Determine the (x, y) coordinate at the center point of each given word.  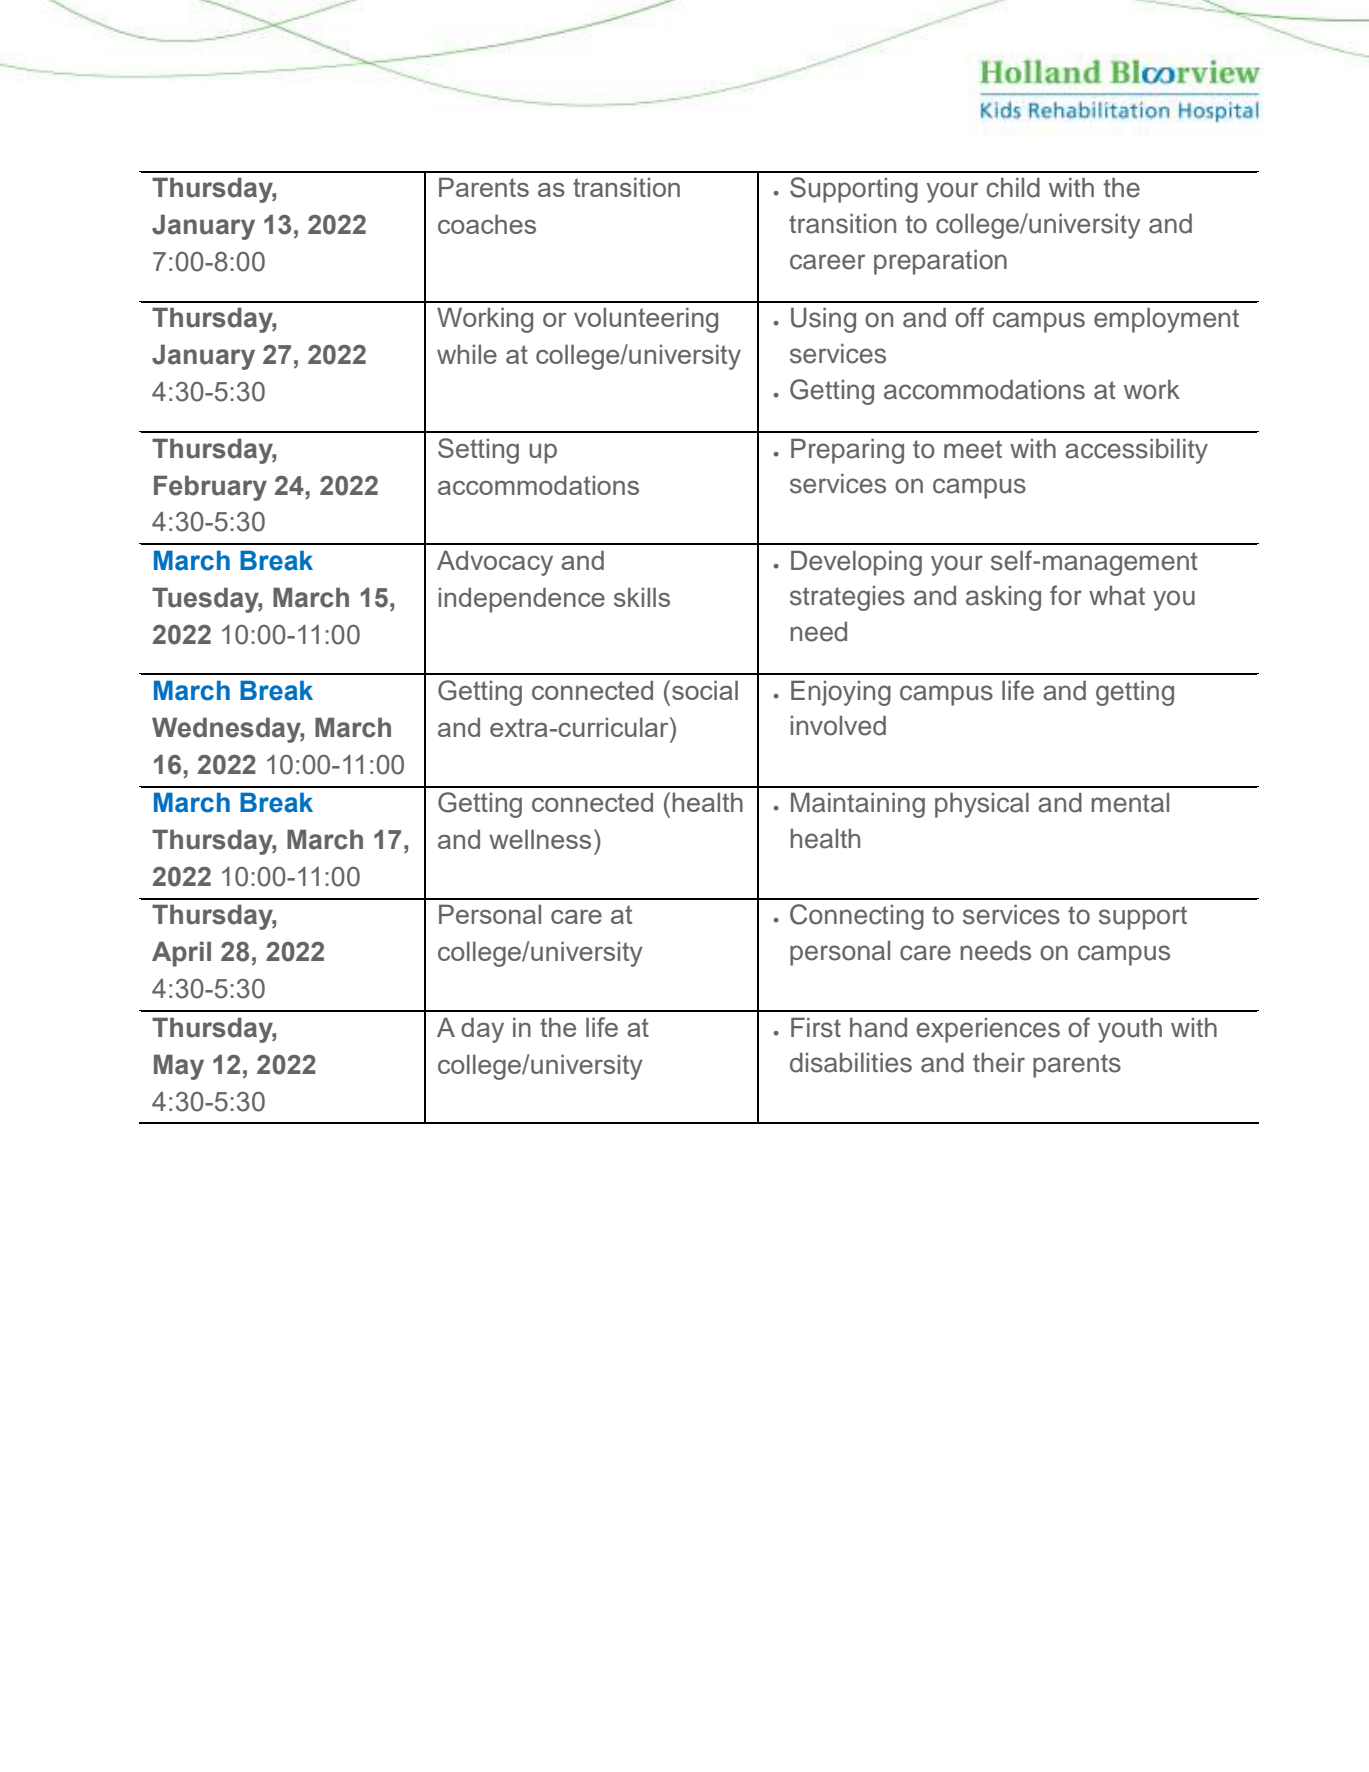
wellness (540, 839)
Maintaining (858, 805)
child (1013, 187)
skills (642, 597)
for (1066, 595)
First (816, 1027)
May (179, 1067)
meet (973, 449)
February (210, 488)
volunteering (646, 320)
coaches (487, 224)
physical (982, 805)
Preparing (847, 451)
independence (522, 600)
